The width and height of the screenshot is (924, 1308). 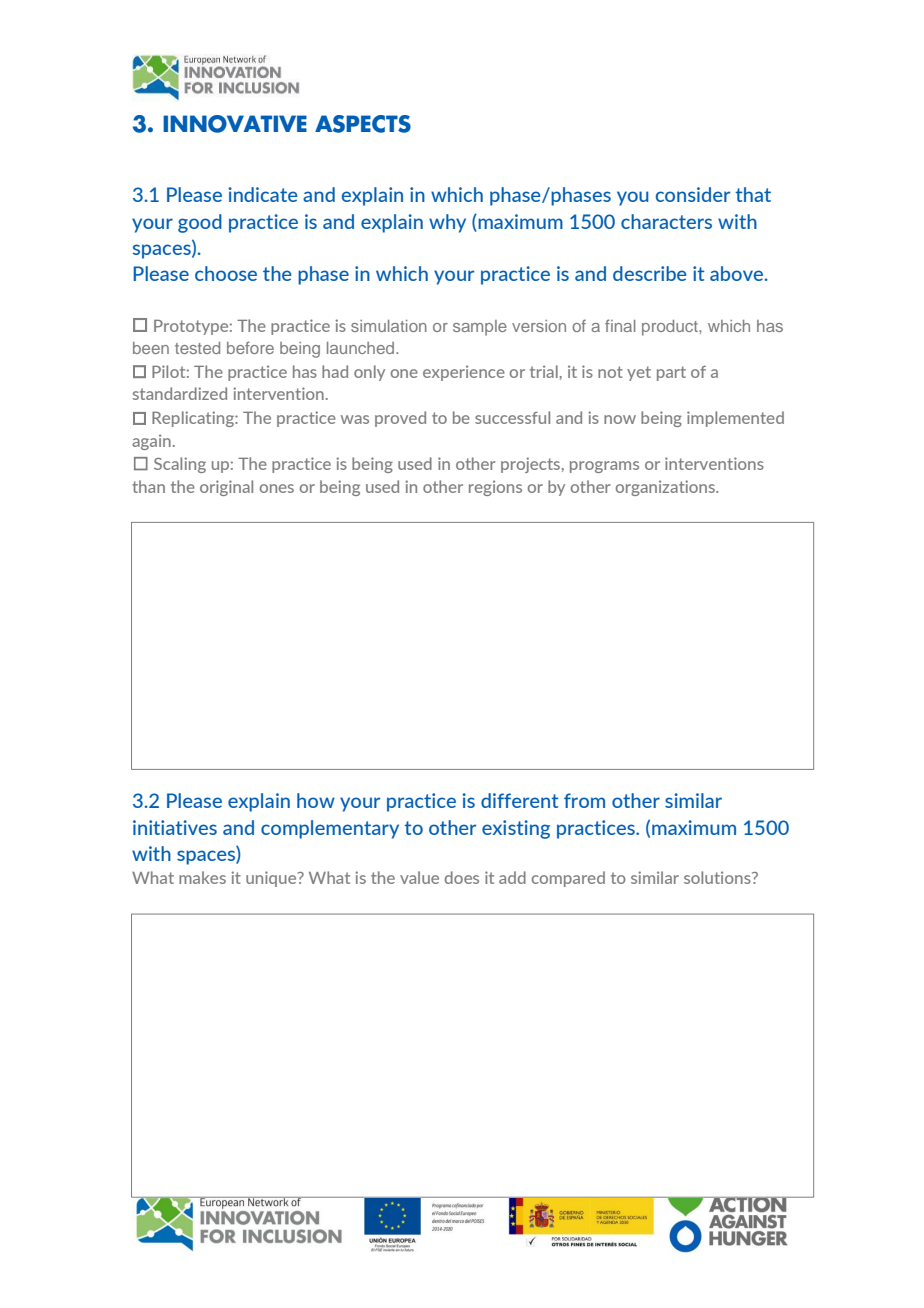 I want to click on experience, so click(x=464, y=373).
